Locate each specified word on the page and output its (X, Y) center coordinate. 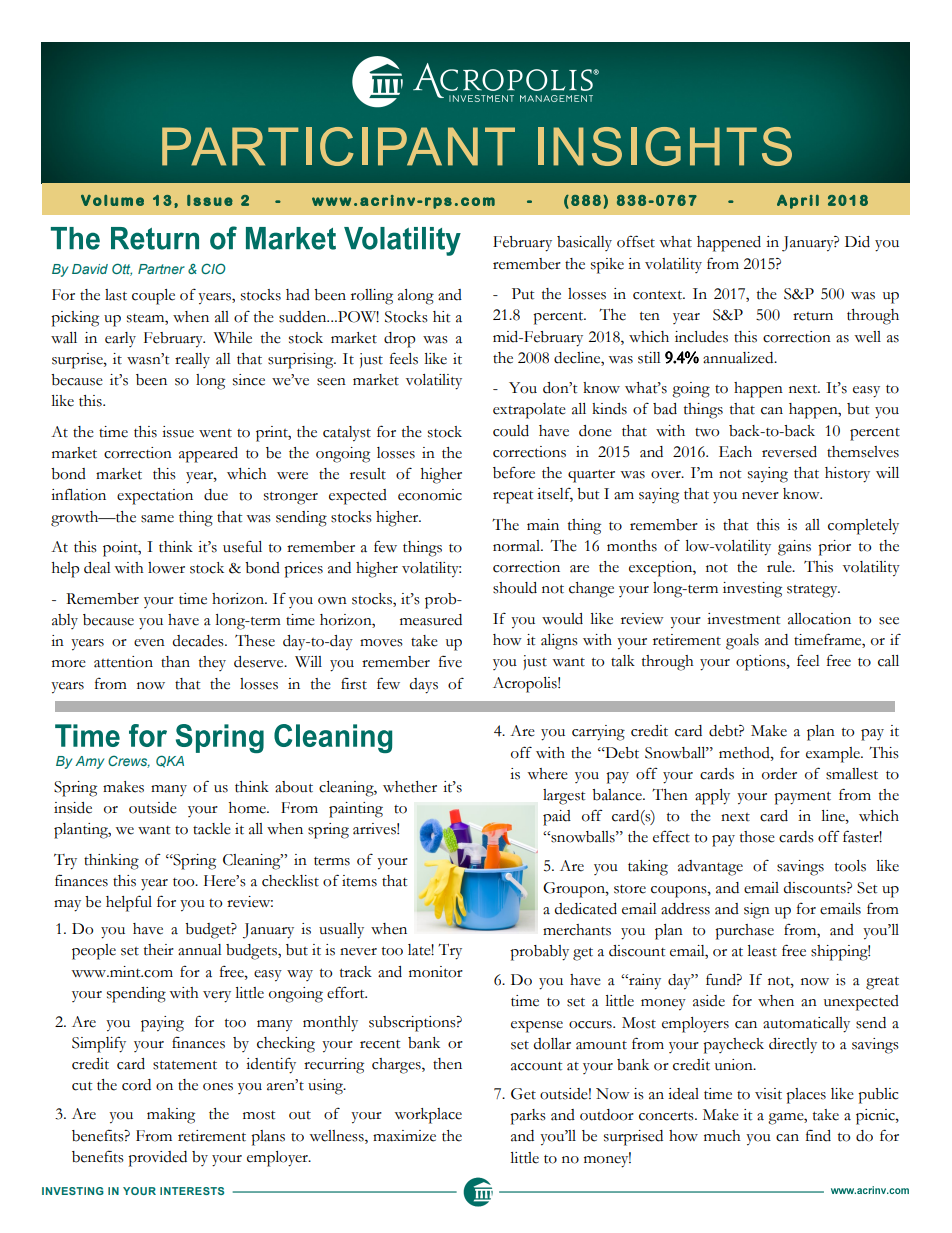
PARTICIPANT (338, 146)
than (175, 662)
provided (157, 1159)
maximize (404, 1136)
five (450, 661)
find (818, 1135)
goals (742, 642)
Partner (161, 269)
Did (857, 242)
